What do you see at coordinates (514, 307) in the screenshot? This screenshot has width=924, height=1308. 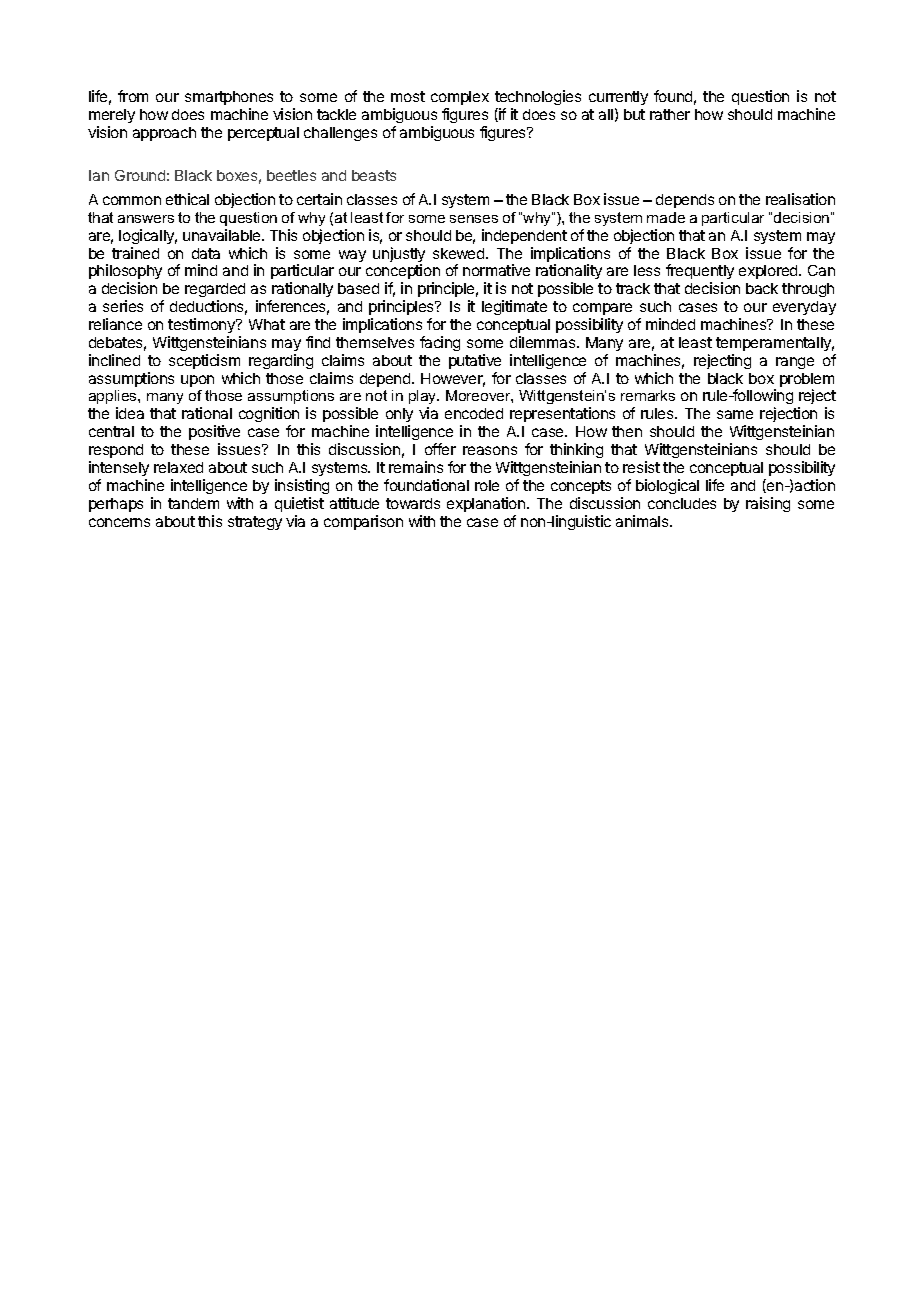 I see `legitimate` at bounding box center [514, 307].
